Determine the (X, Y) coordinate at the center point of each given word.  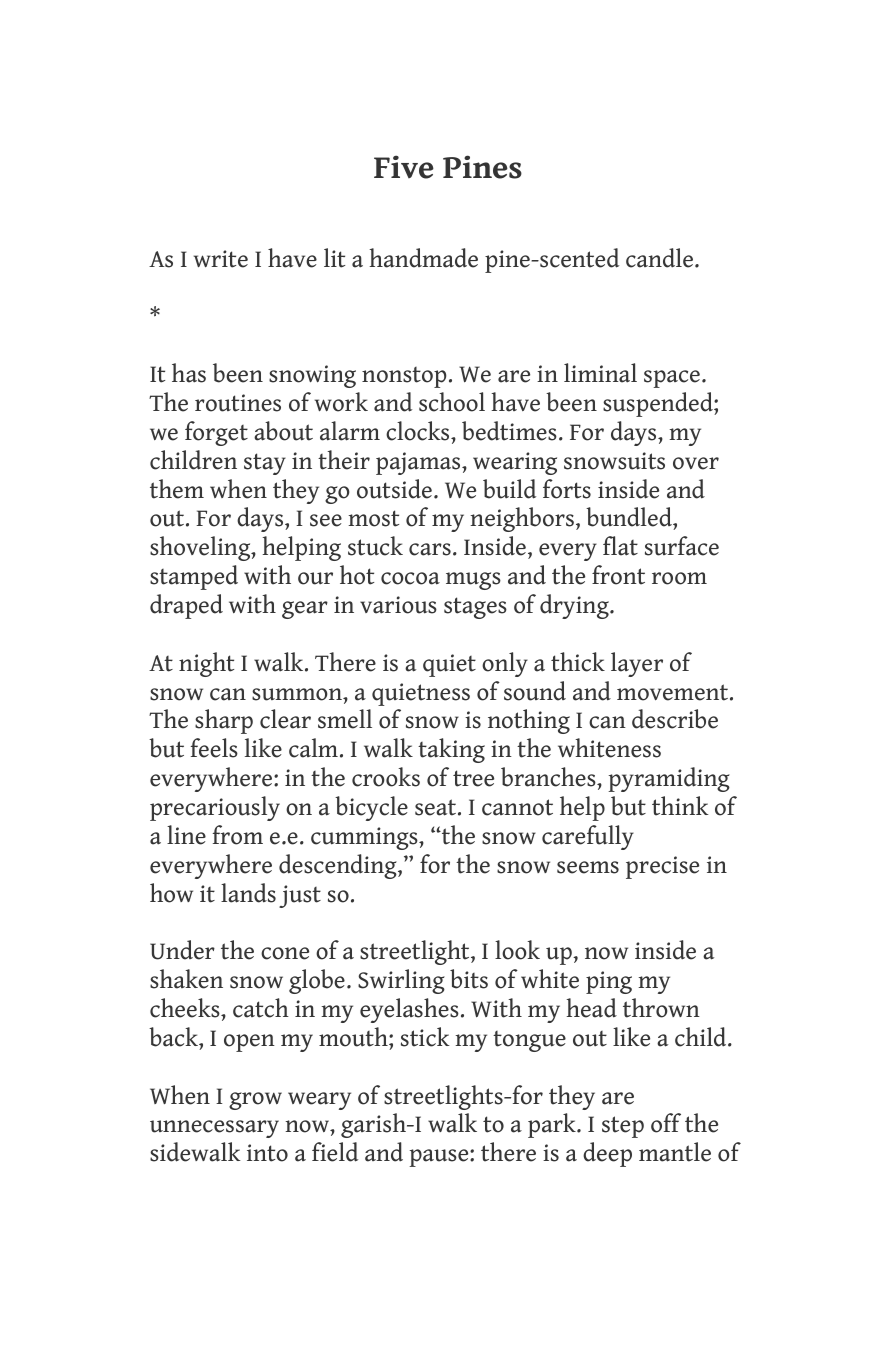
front (618, 575)
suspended (659, 404)
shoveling (201, 548)
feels (214, 748)
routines (238, 403)
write (221, 259)
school (452, 402)
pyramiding (669, 779)
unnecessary (214, 1129)
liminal (600, 373)
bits (469, 979)
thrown (661, 1008)
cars (430, 549)
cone (285, 953)
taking (451, 750)
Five (404, 167)
